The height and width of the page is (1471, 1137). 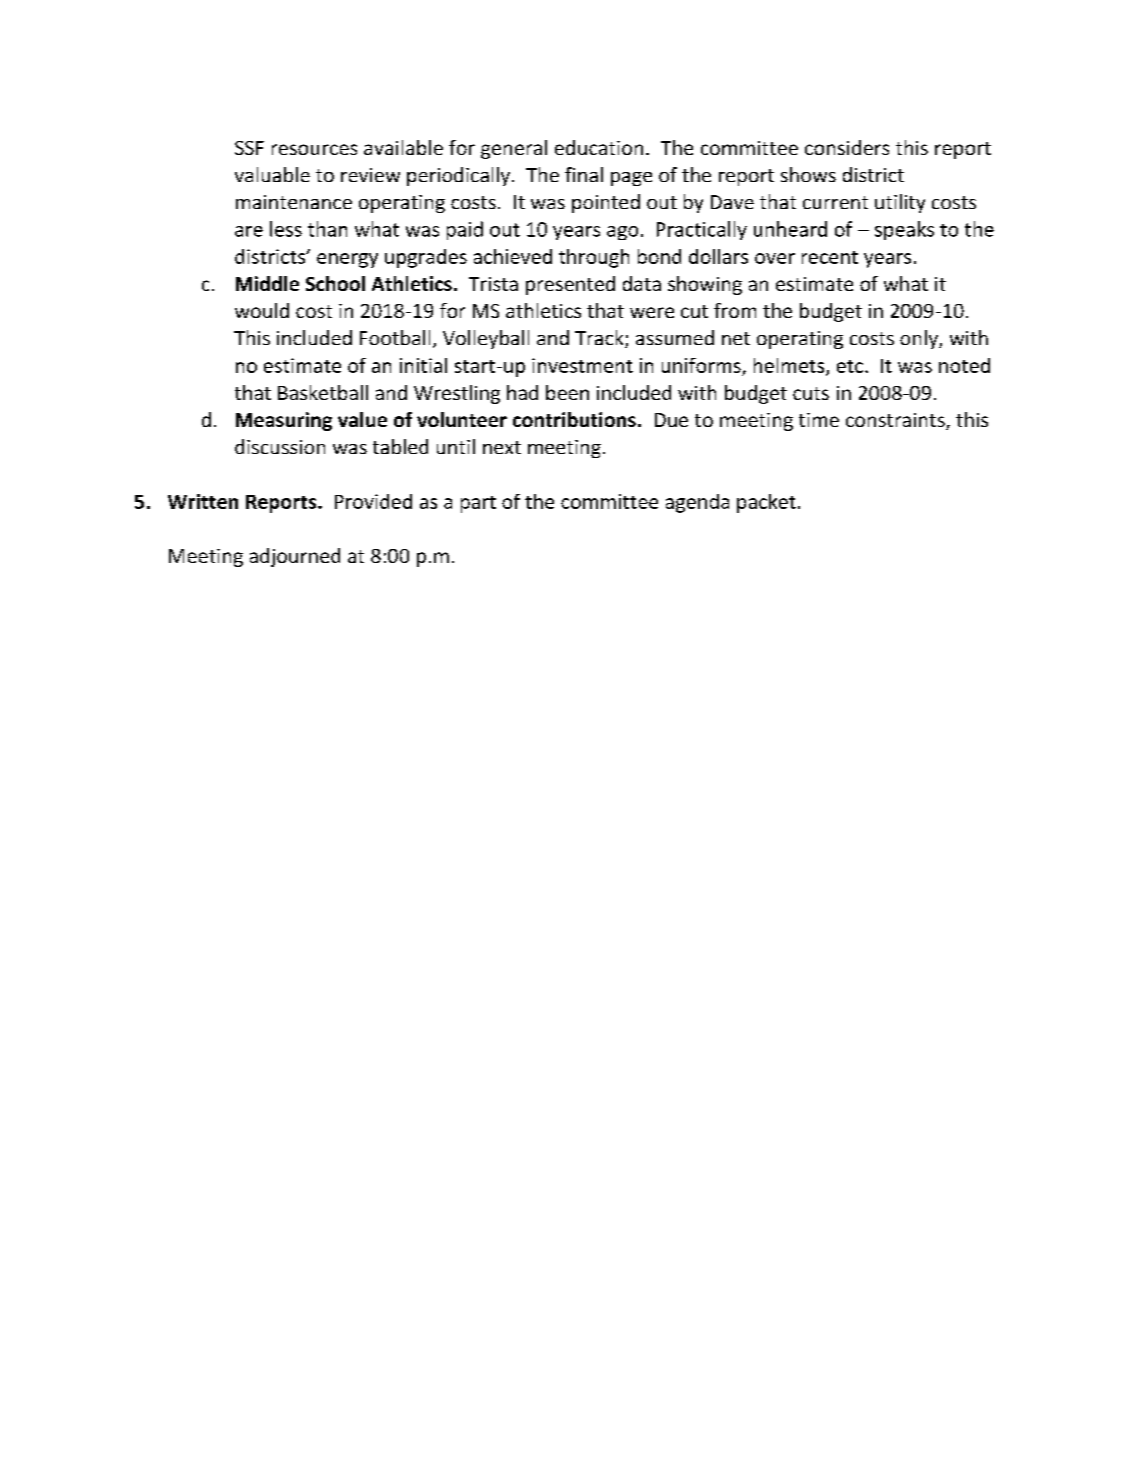 I want to click on Provided, so click(x=373, y=501).
